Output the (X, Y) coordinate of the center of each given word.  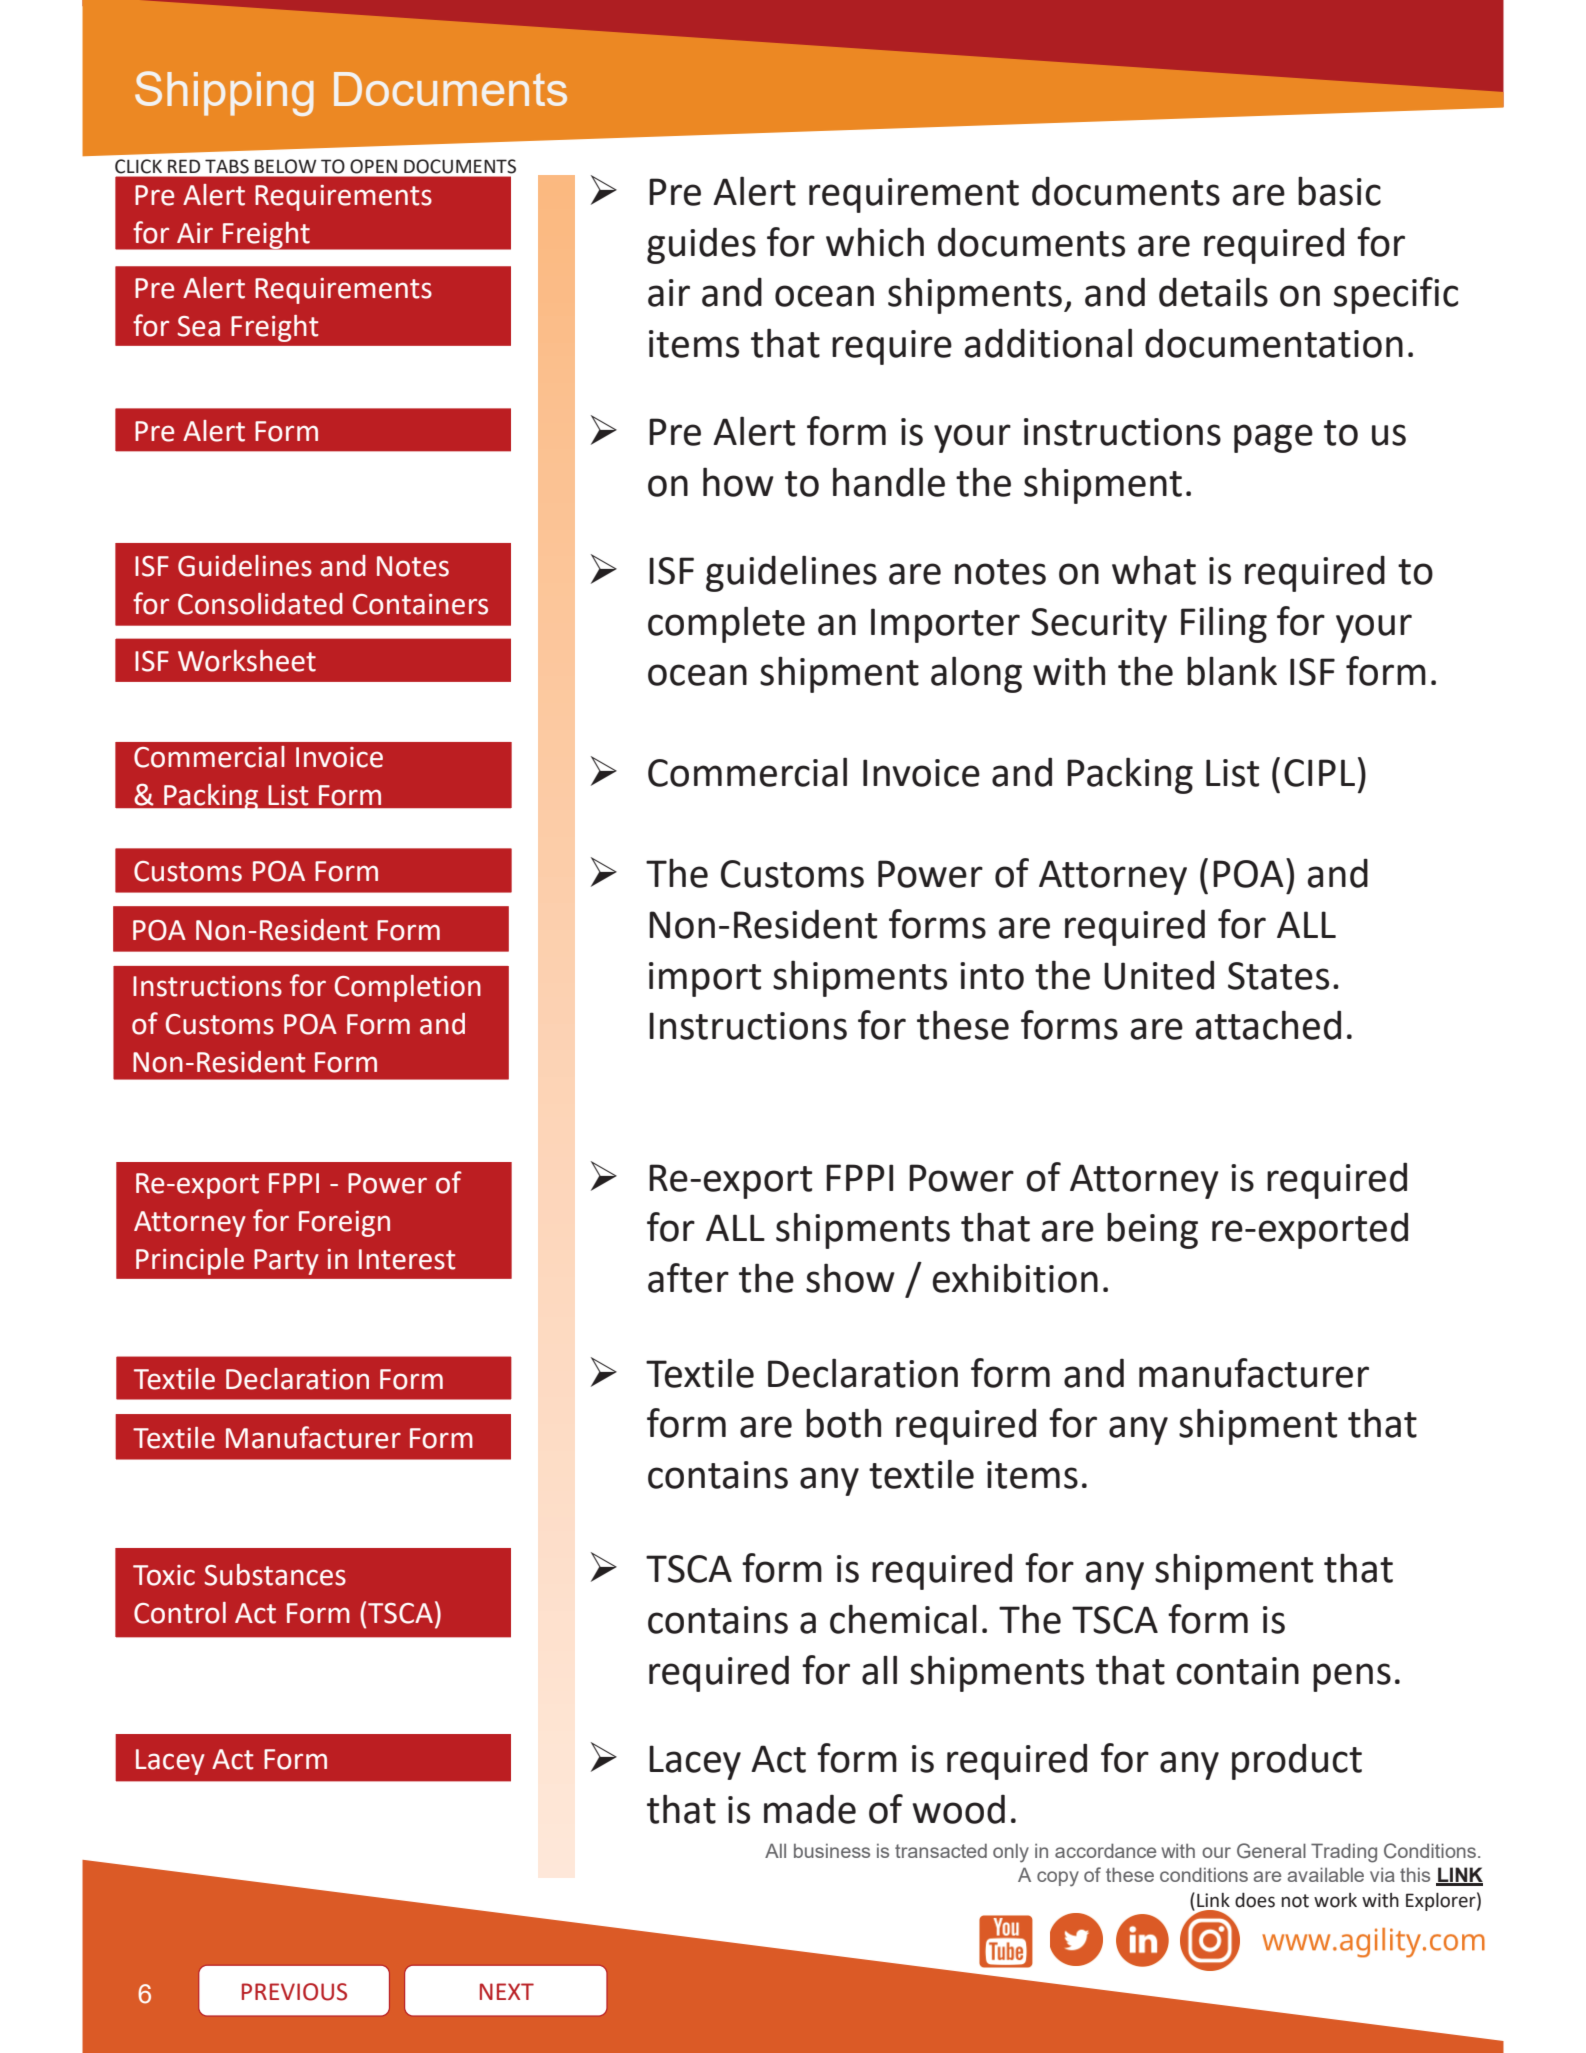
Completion (408, 988)
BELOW (286, 166)
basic (1339, 191)
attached (1268, 1025)
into (992, 976)
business (832, 1851)
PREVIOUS (294, 1992)
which (875, 242)
